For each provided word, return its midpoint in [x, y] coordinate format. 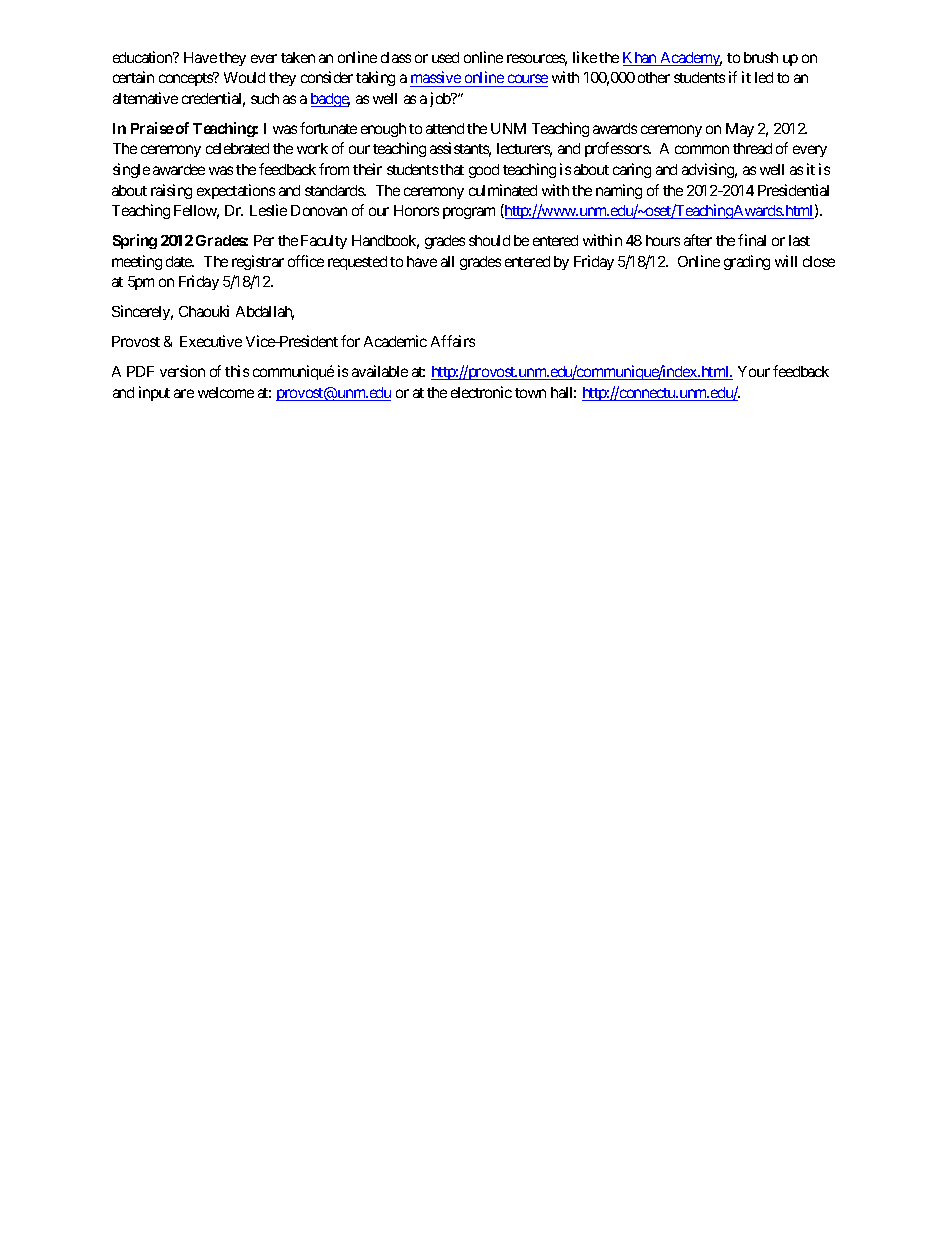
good [484, 171]
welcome [226, 392]
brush [761, 57]
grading [747, 262]
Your [754, 371]
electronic [481, 392]
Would [244, 77]
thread [752, 148]
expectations [236, 191]
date [180, 261]
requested [357, 263]
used [445, 57]
